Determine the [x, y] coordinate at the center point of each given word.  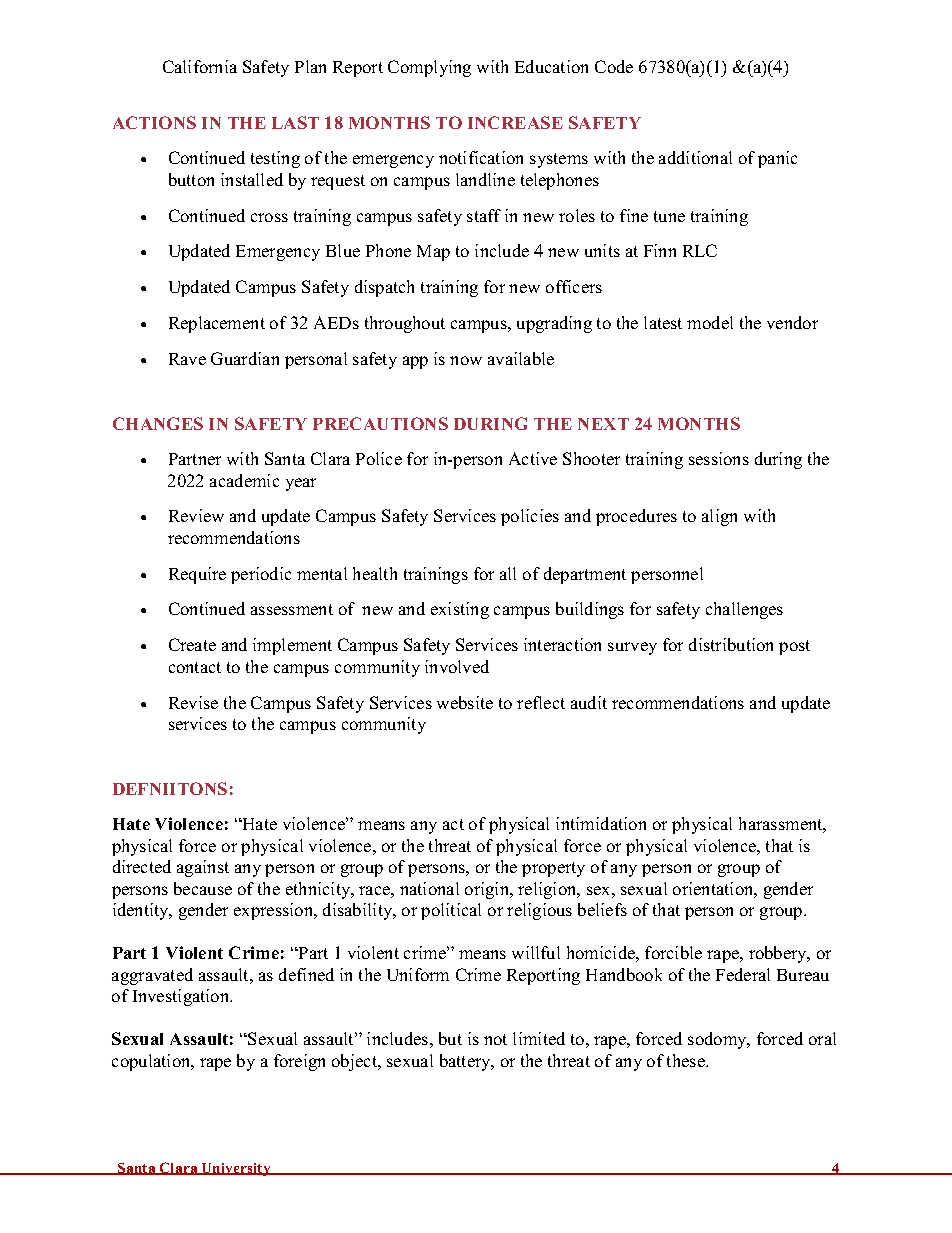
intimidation [601, 823]
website [465, 702]
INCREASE [515, 122]
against [203, 868]
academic [244, 480]
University [236, 1169]
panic [777, 159]
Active [533, 458]
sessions [719, 458]
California [200, 66]
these [687, 1060]
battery [466, 1062]
